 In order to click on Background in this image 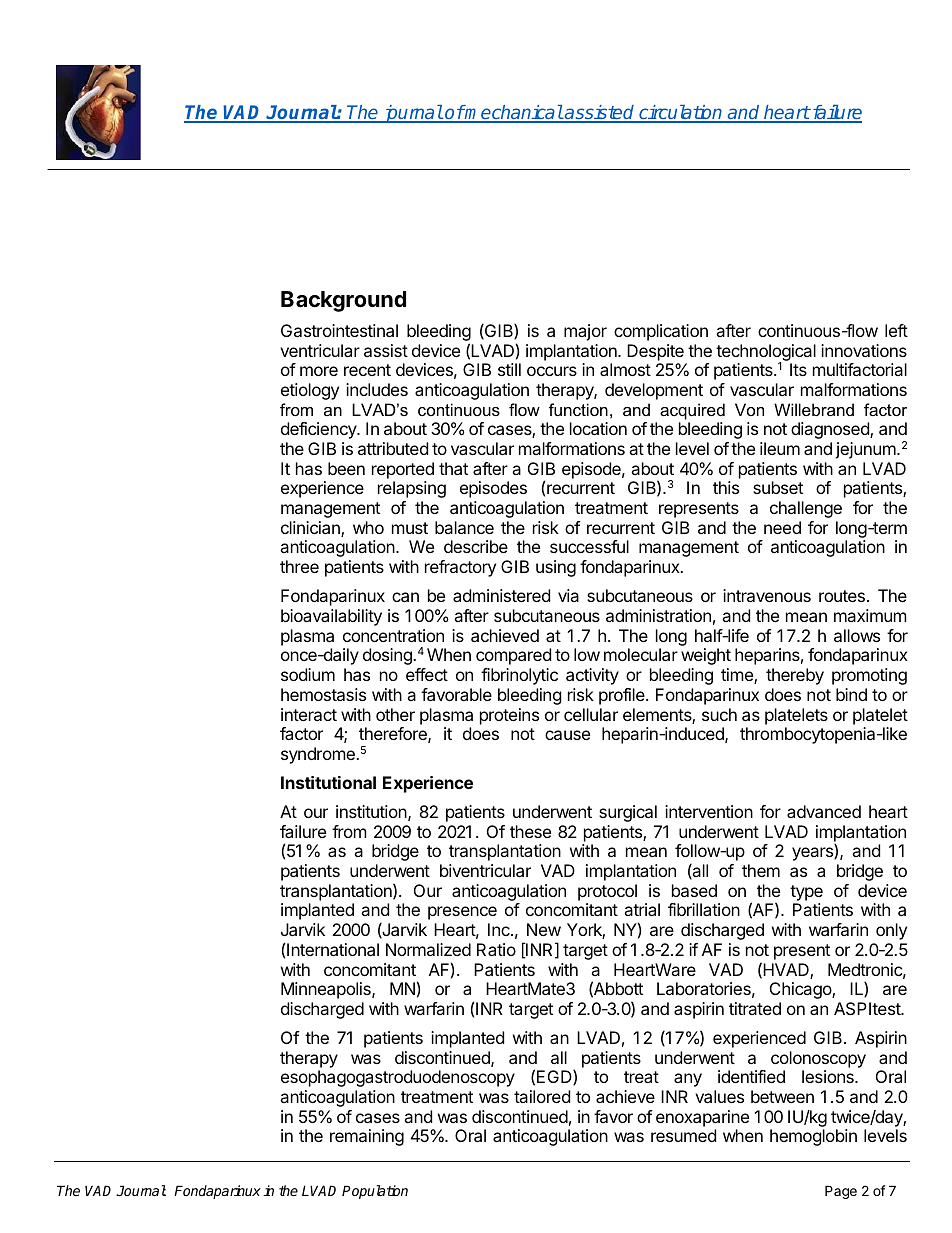, I will do `click(343, 301)`.
